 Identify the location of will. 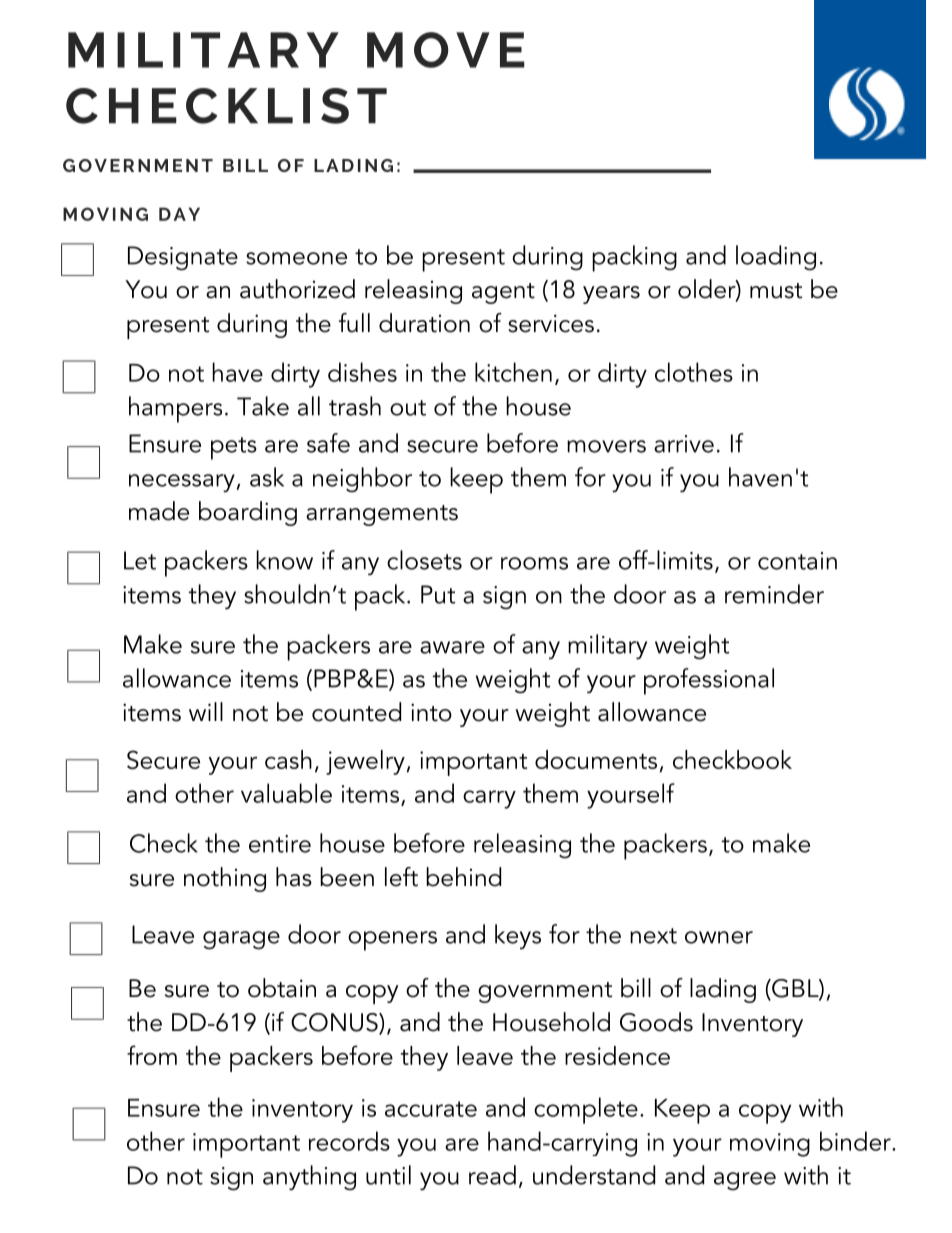
(206, 711).
